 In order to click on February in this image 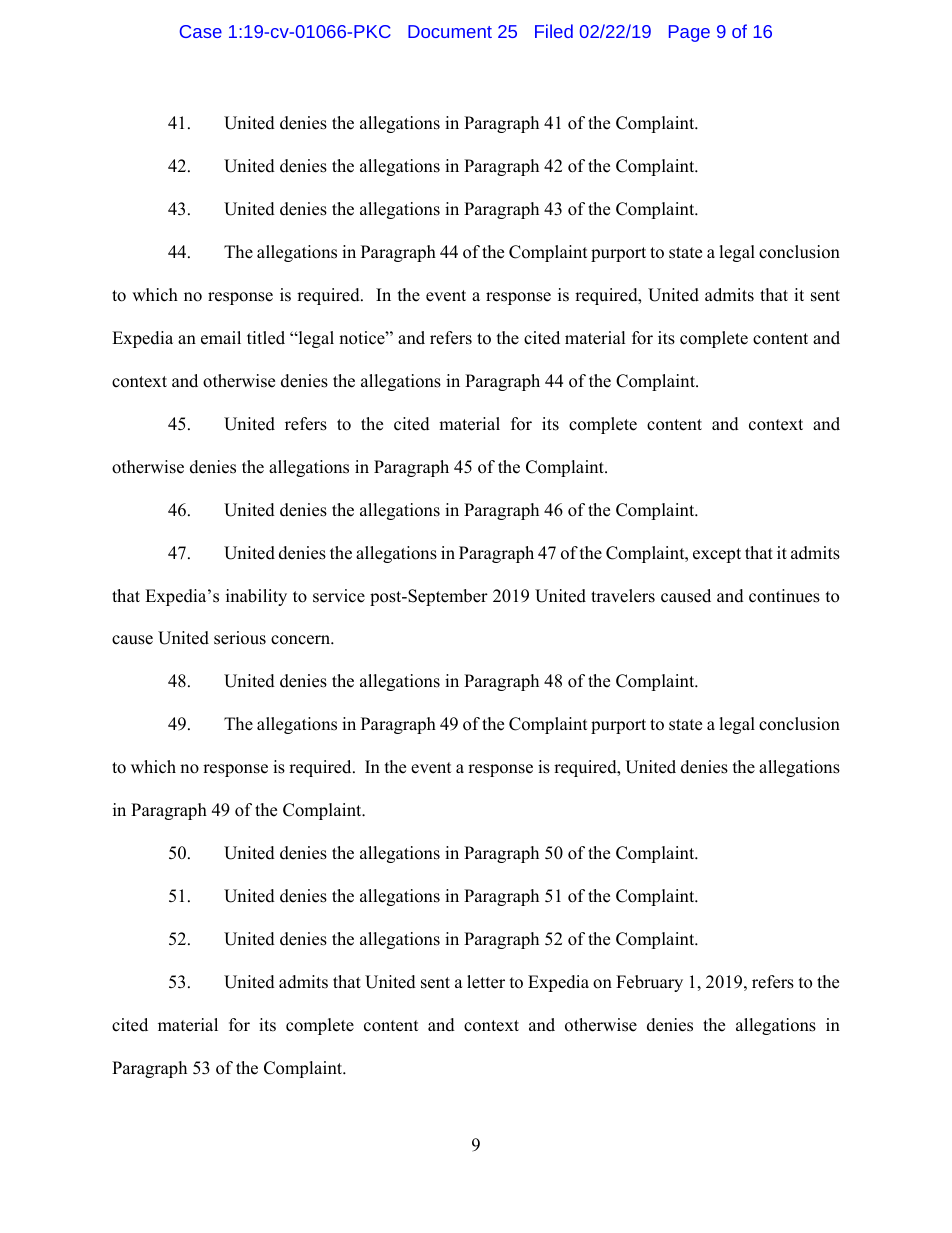, I will do `click(649, 983)`.
